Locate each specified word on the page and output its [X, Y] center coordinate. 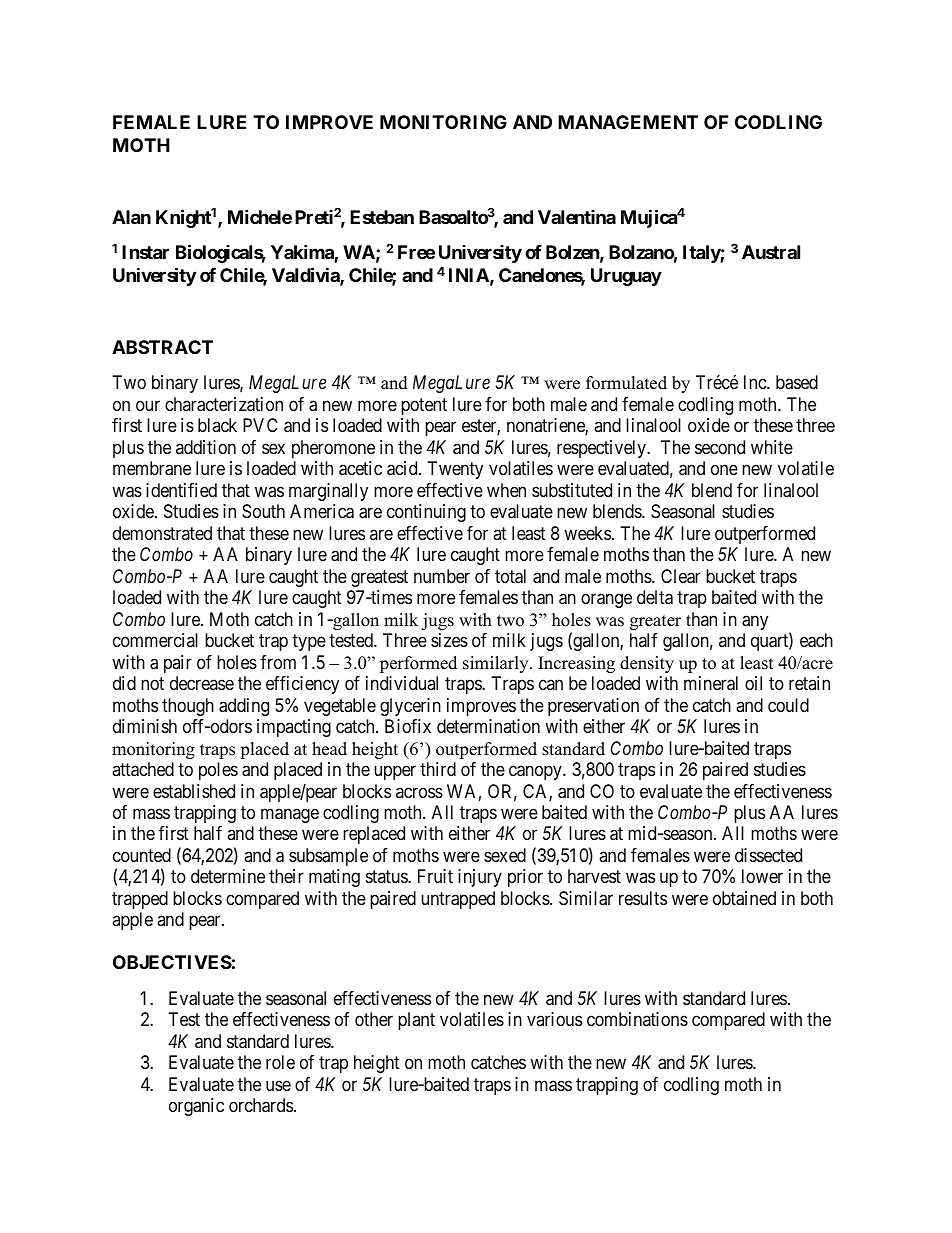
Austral [771, 252]
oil [753, 683]
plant [416, 1021]
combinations [637, 1019]
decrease [202, 683]
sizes [449, 640]
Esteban [382, 217]
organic [196, 1107]
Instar [145, 252]
